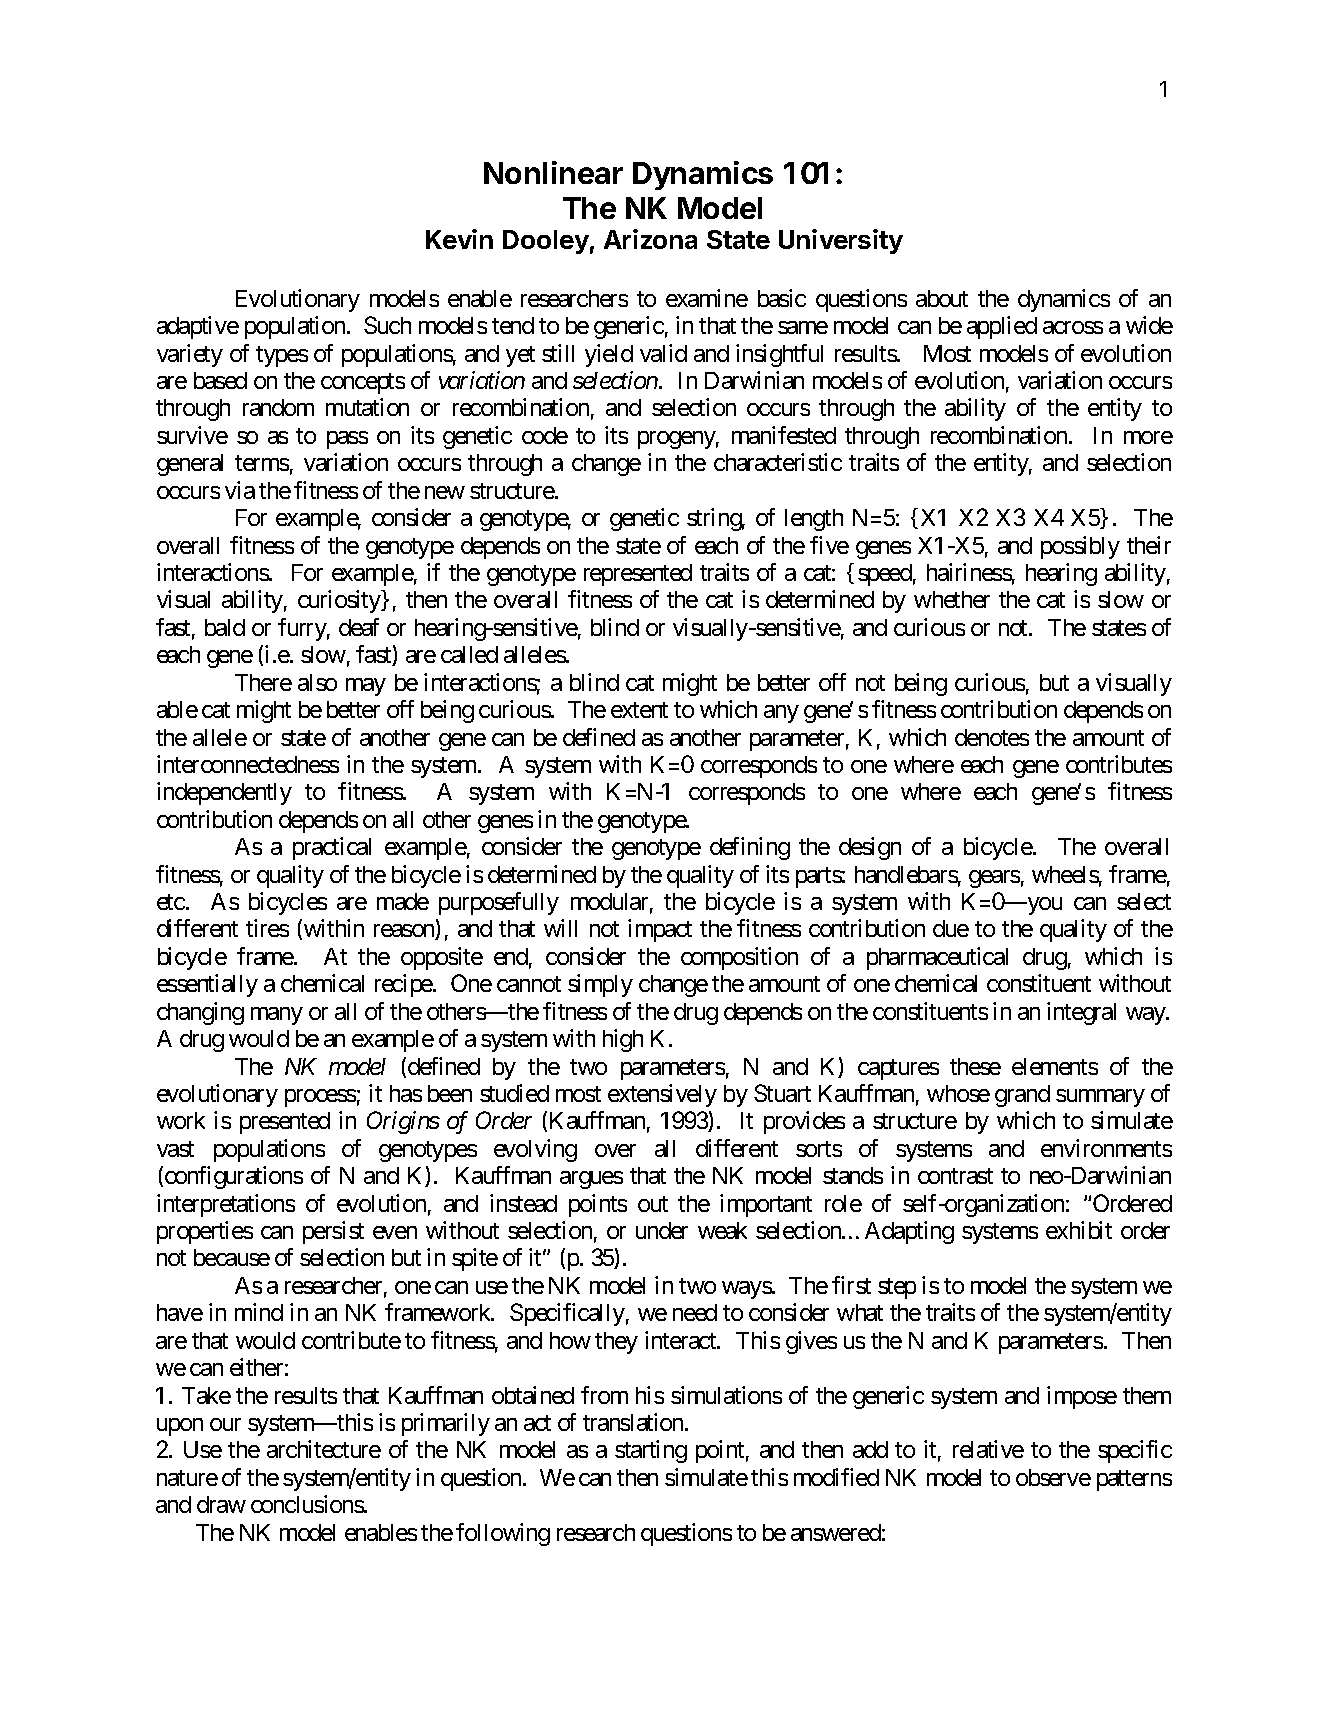  What do you see at coordinates (651, 1451) in the image?
I see `starting` at bounding box center [651, 1451].
